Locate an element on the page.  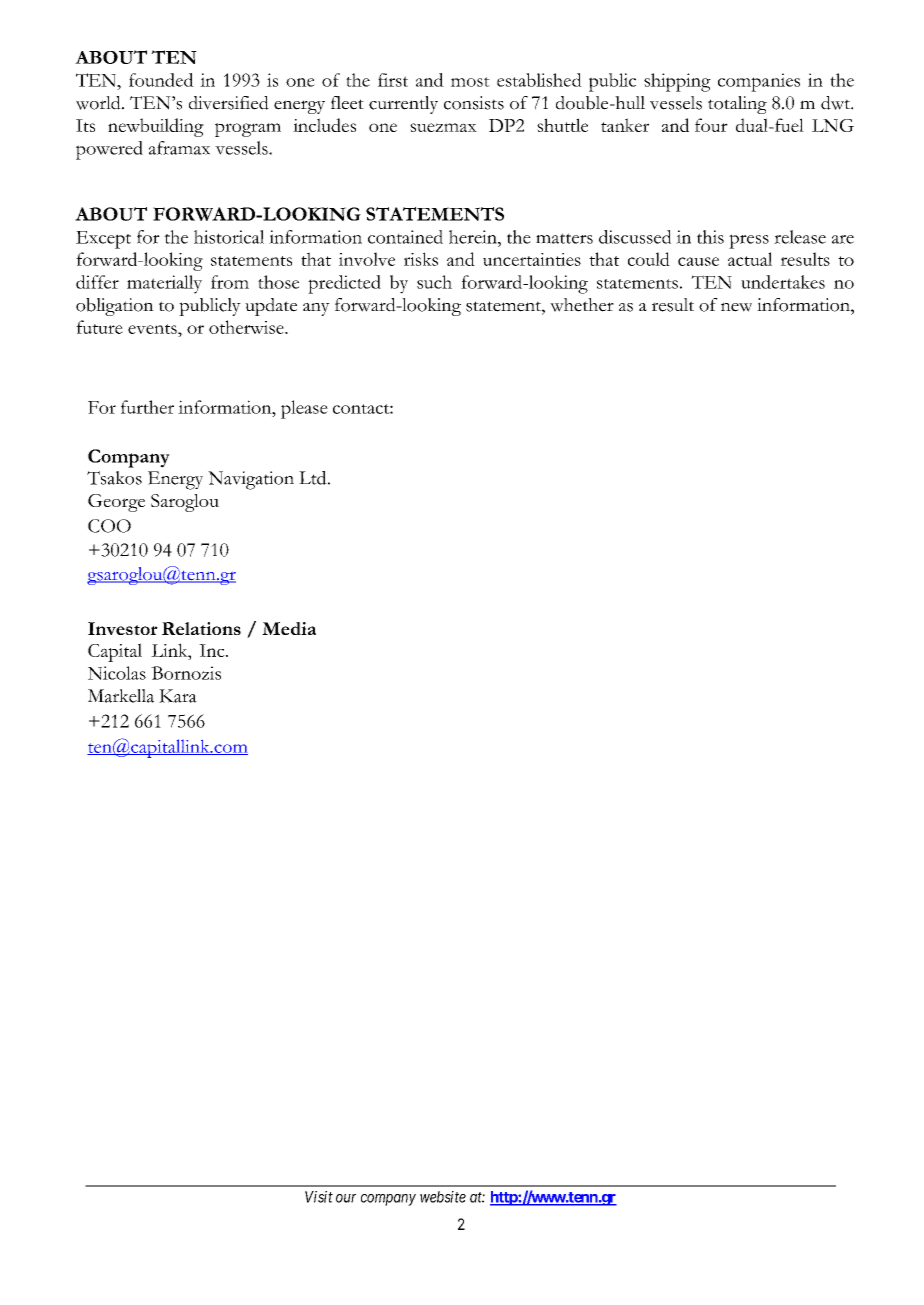
consists is located at coordinates (474, 103).
